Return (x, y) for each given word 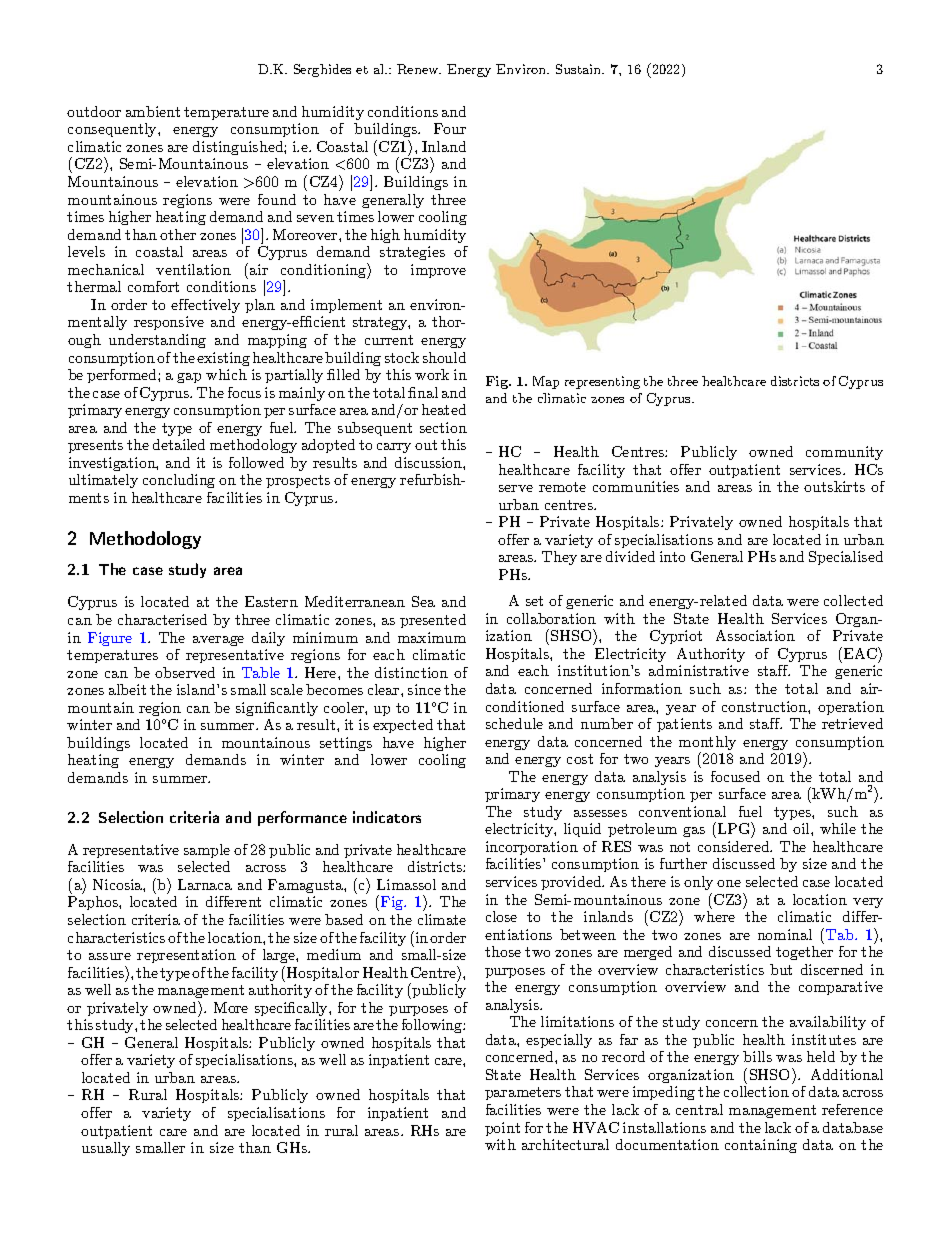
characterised (162, 619)
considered (735, 846)
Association (755, 635)
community (844, 453)
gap (189, 378)
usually (106, 1149)
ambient (153, 111)
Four (450, 128)
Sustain (580, 69)
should (444, 357)
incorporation (532, 848)
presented (433, 621)
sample (207, 851)
